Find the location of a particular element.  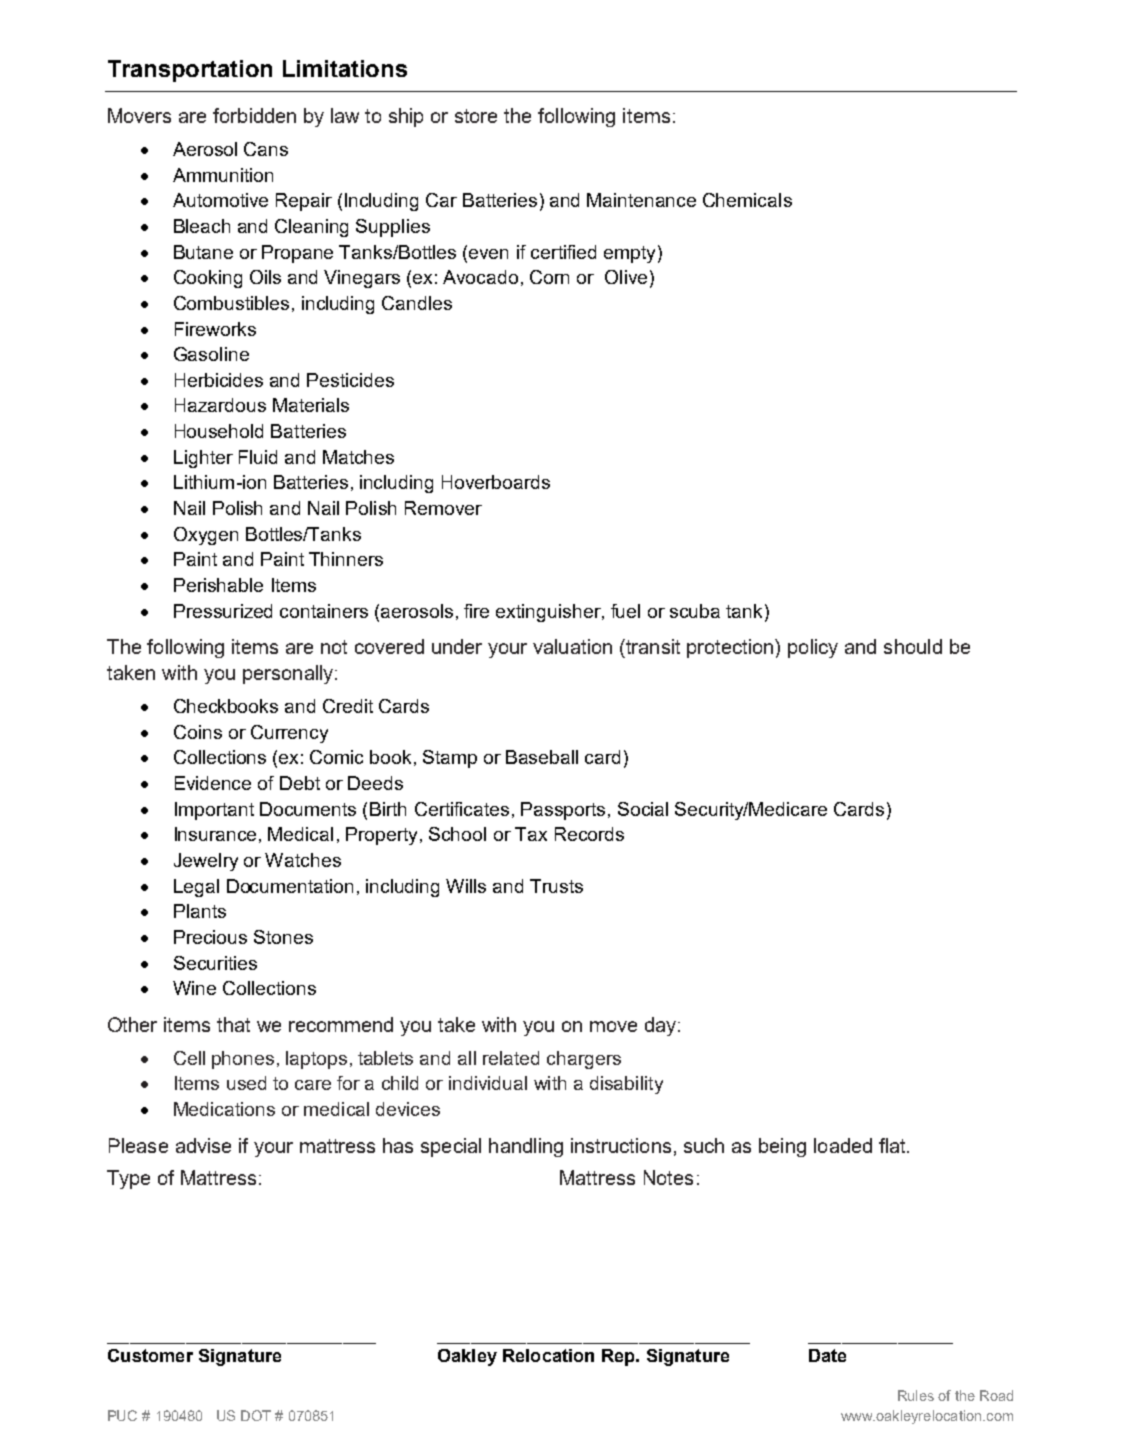

forbidden is located at coordinates (254, 115).
